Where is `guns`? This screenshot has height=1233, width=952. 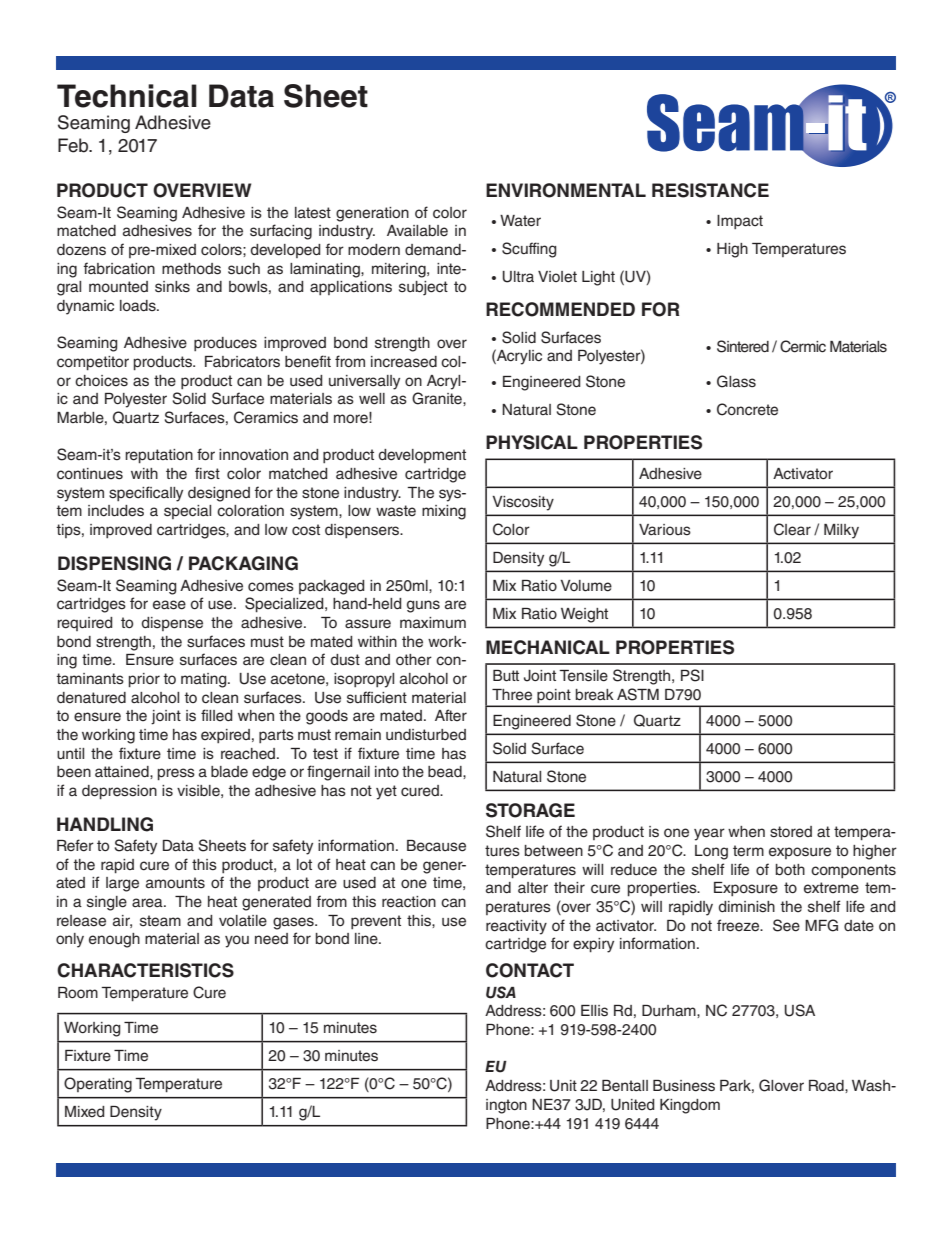
guns is located at coordinates (423, 606).
